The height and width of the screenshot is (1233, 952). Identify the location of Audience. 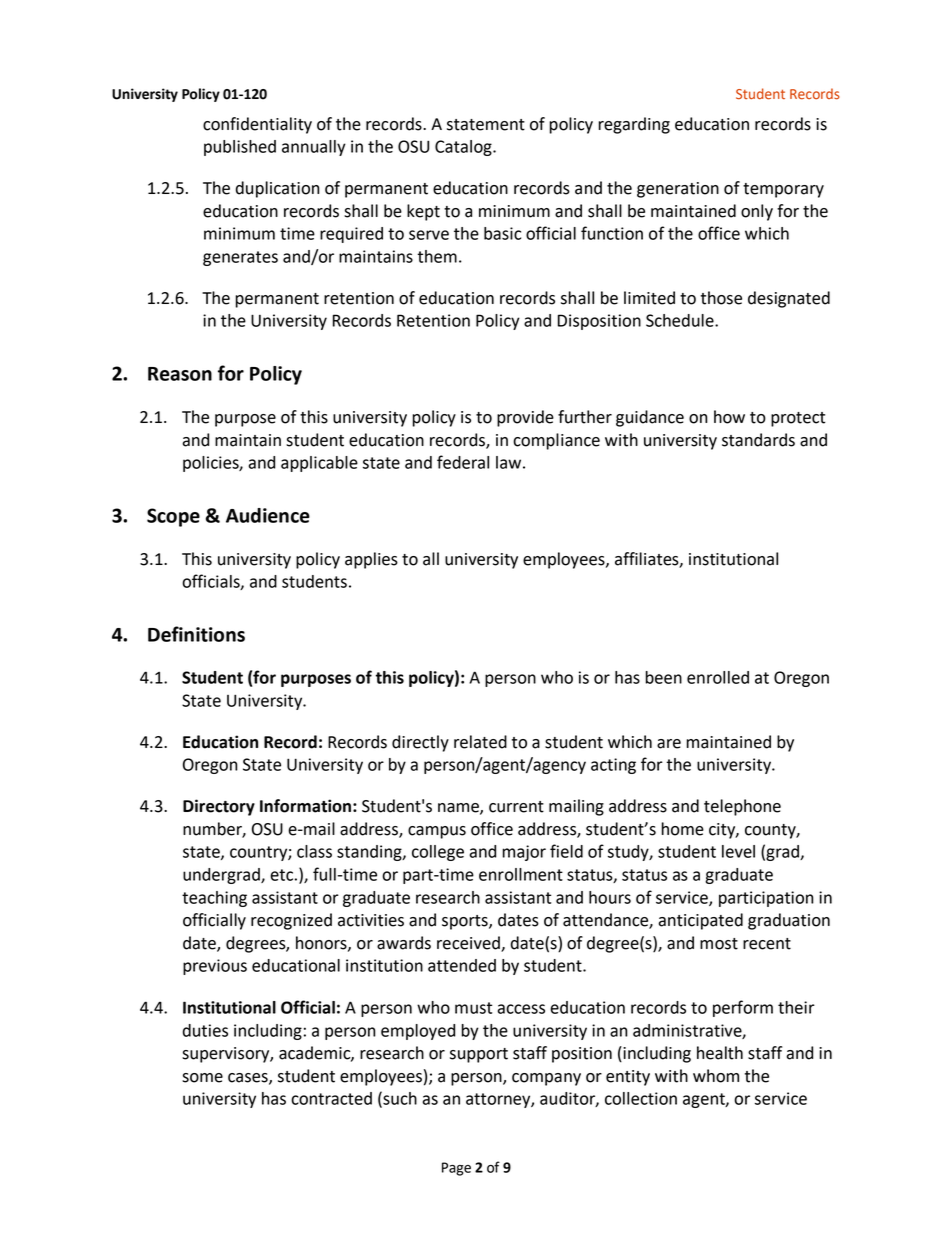
(268, 515).
